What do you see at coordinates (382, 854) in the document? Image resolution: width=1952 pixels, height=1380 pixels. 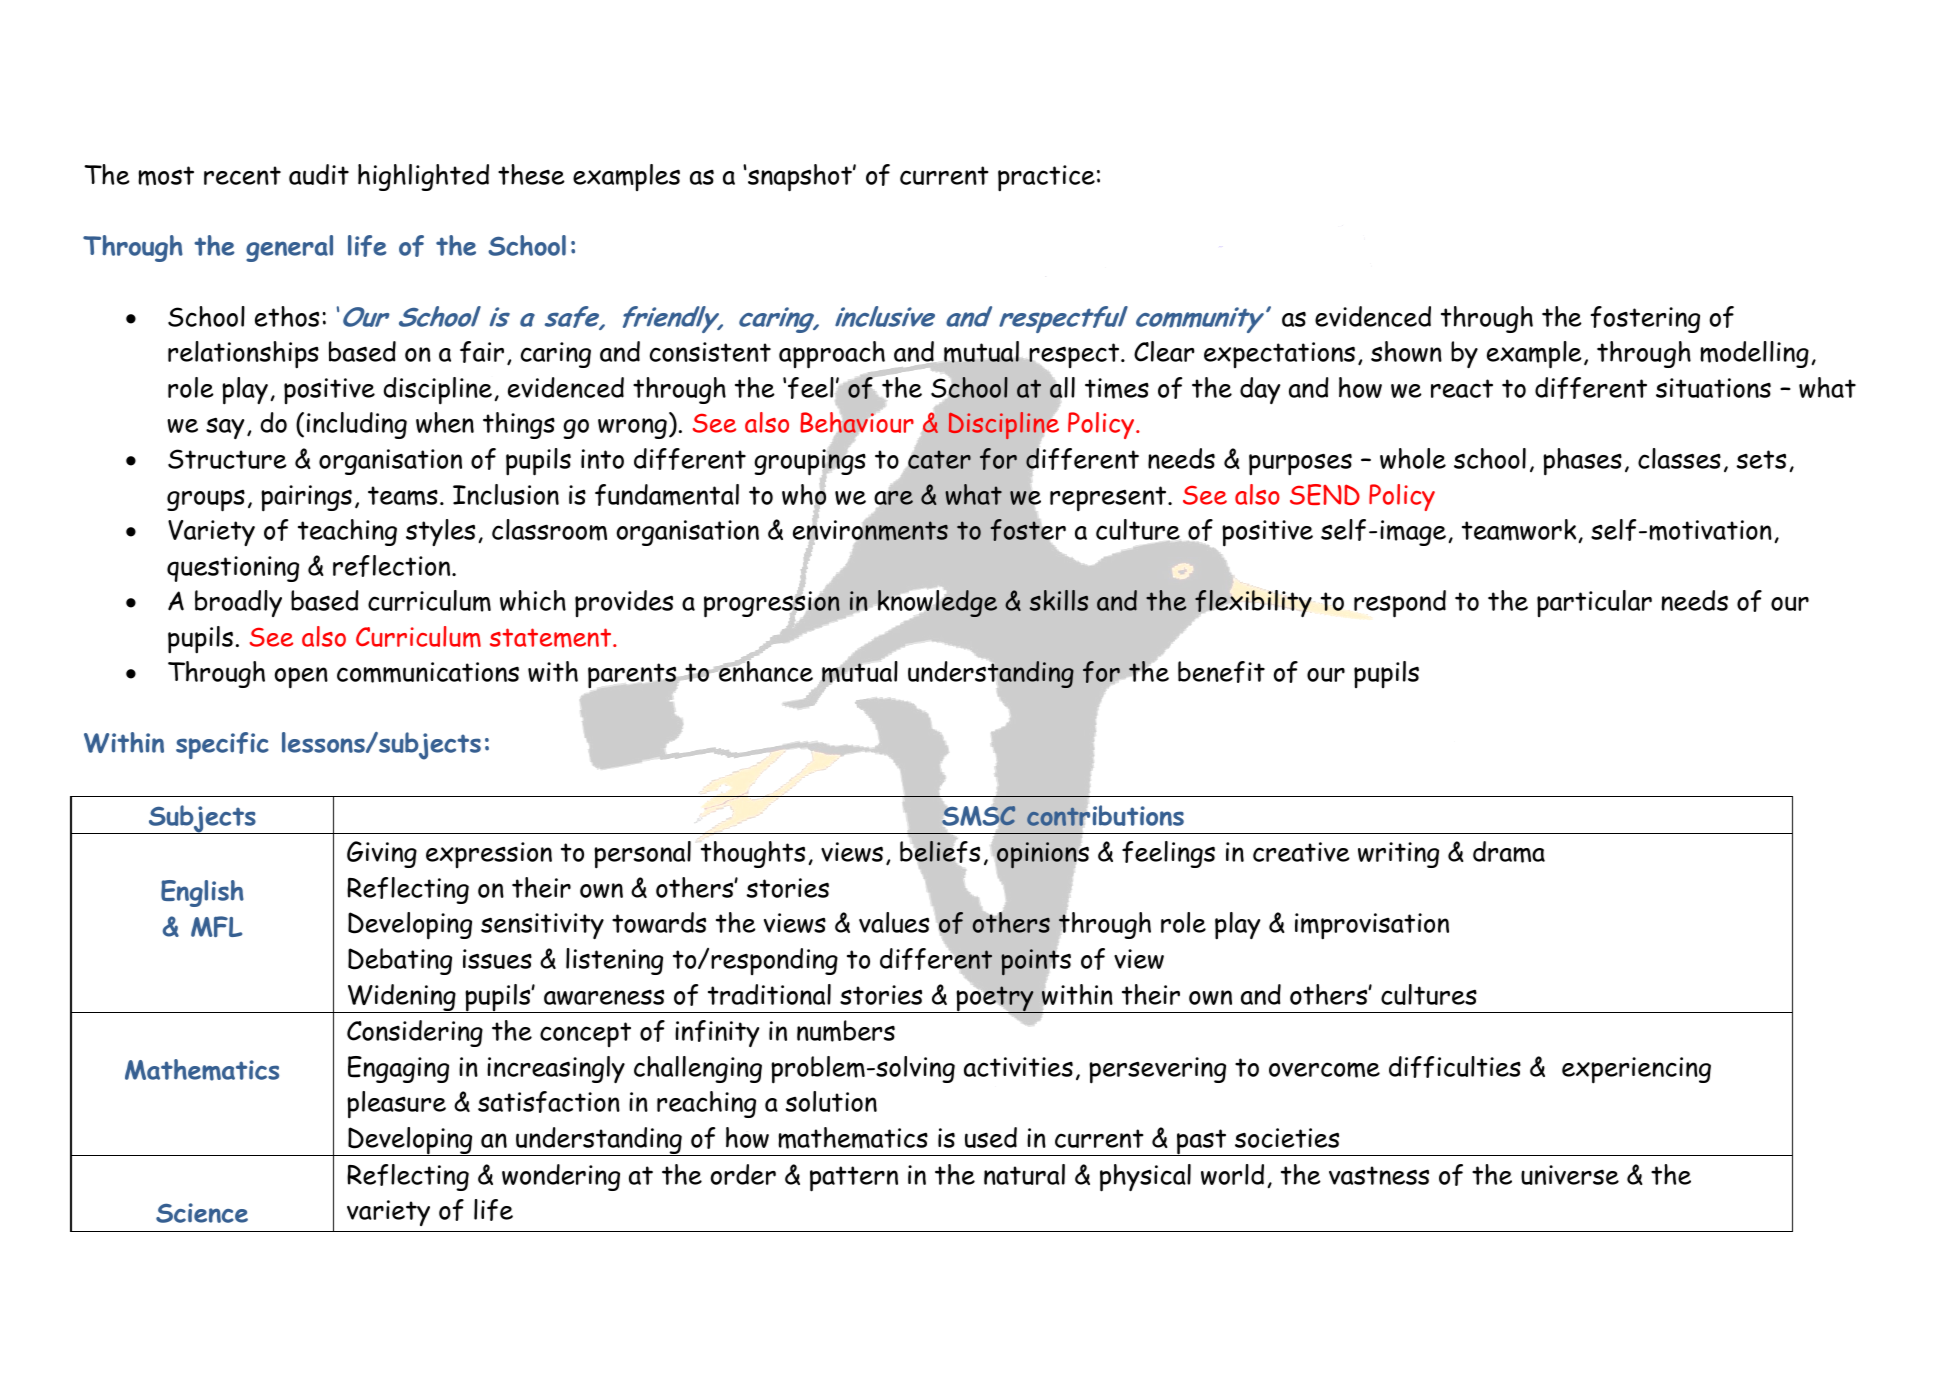 I see `Giving` at bounding box center [382, 854].
